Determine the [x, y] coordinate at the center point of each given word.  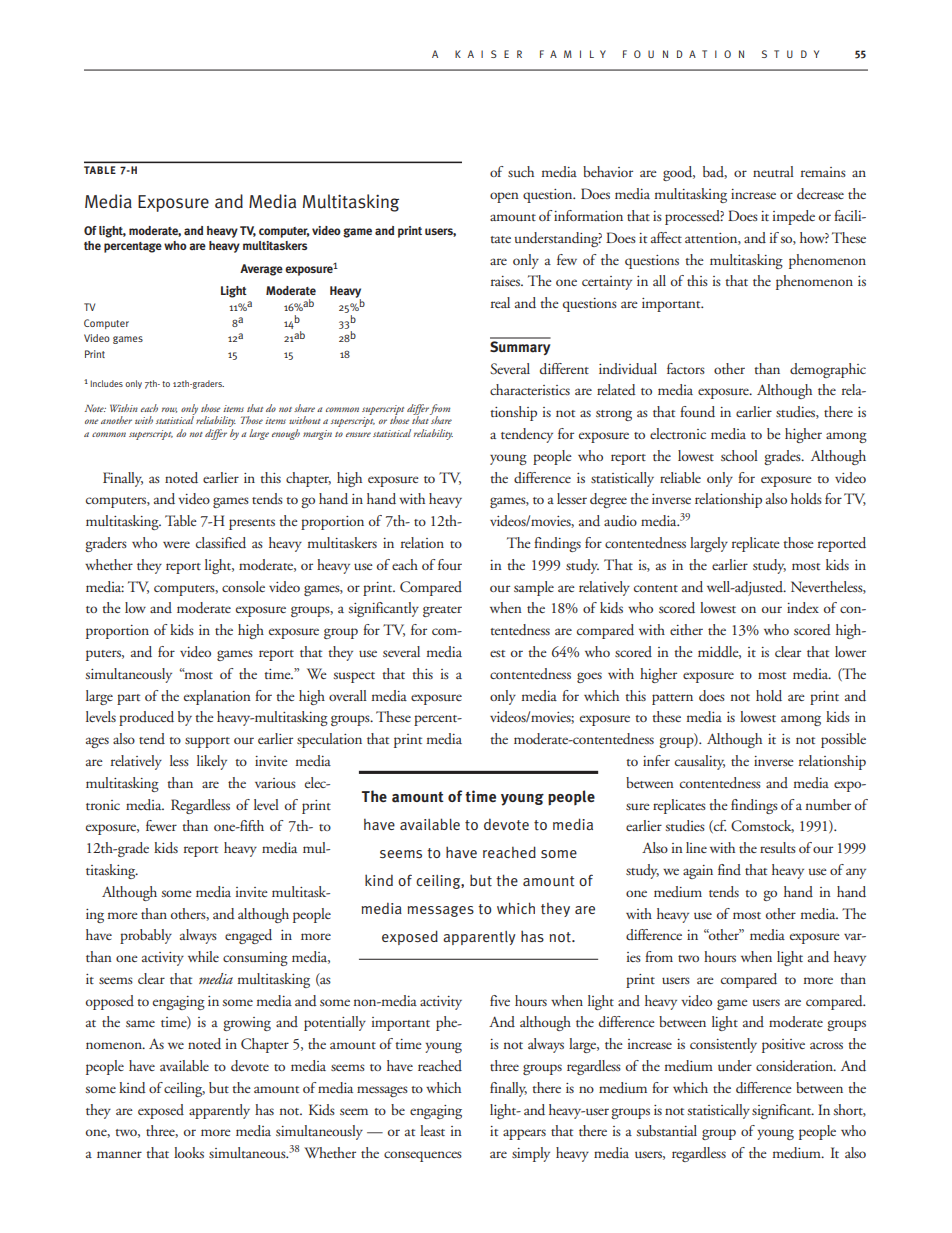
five [500, 1000]
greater [442, 611]
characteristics [530, 389]
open [504, 197]
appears [524, 1134]
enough [286, 434]
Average [261, 270]
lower [850, 651]
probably [146, 936]
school [739, 455]
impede [794, 217]
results [778, 847]
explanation [217, 697]
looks [189, 1152]
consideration [795, 1066]
